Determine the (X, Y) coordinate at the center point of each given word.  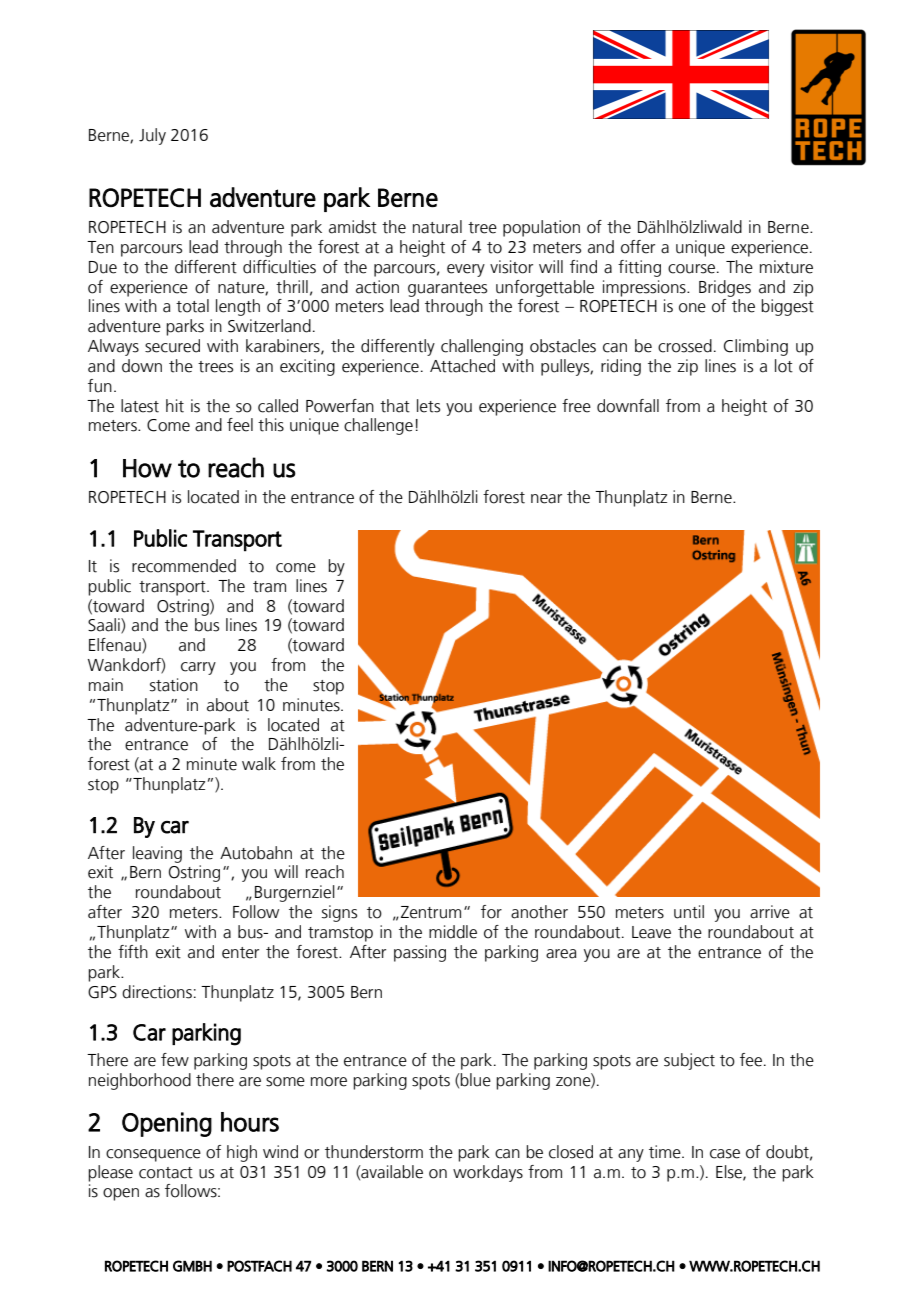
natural (437, 227)
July (152, 136)
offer (638, 247)
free (576, 406)
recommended (184, 566)
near (546, 499)
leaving (157, 854)
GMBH (192, 1266)
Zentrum (431, 912)
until (689, 912)
